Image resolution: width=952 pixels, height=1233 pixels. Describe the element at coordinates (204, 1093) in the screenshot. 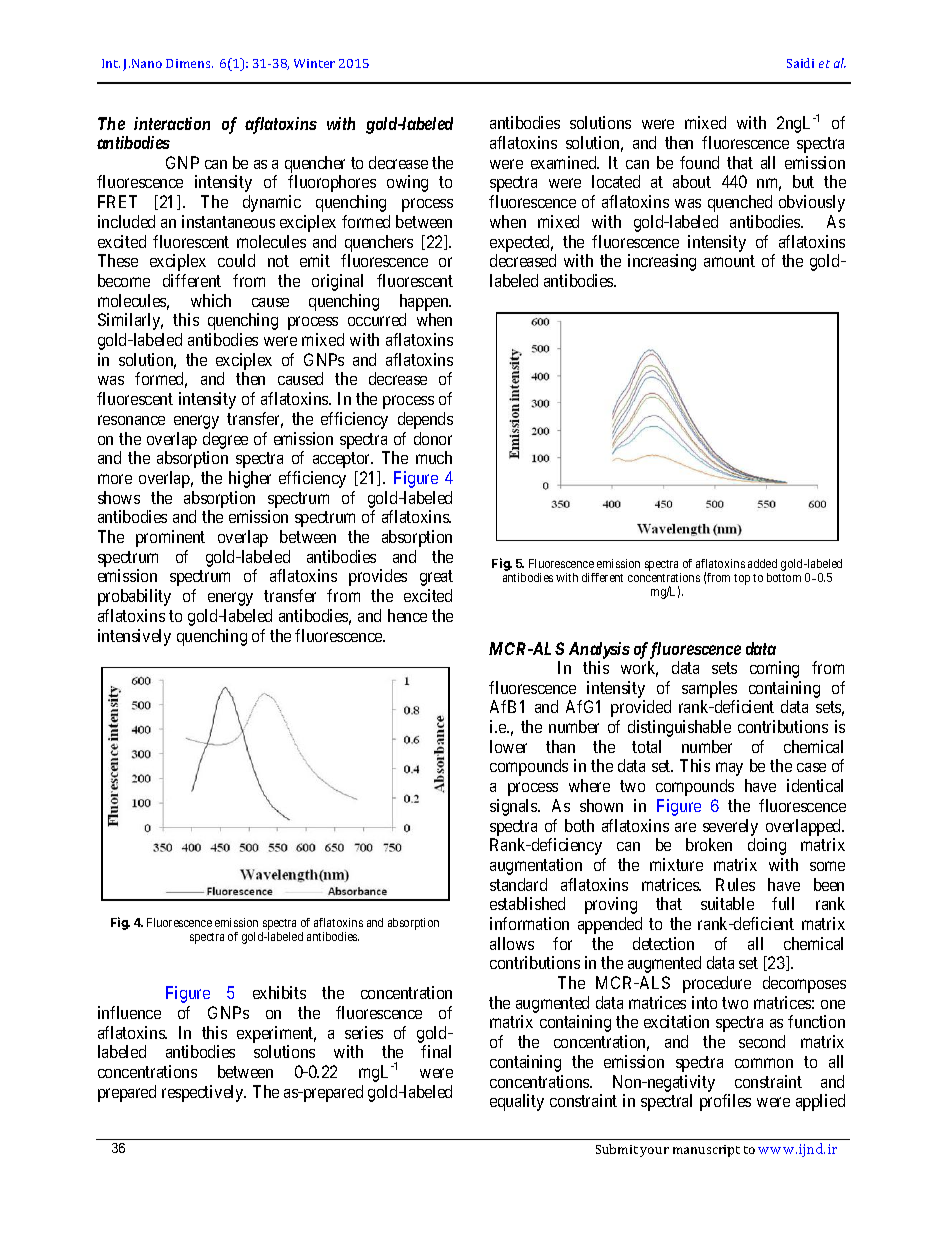

I see `respectively` at that location.
